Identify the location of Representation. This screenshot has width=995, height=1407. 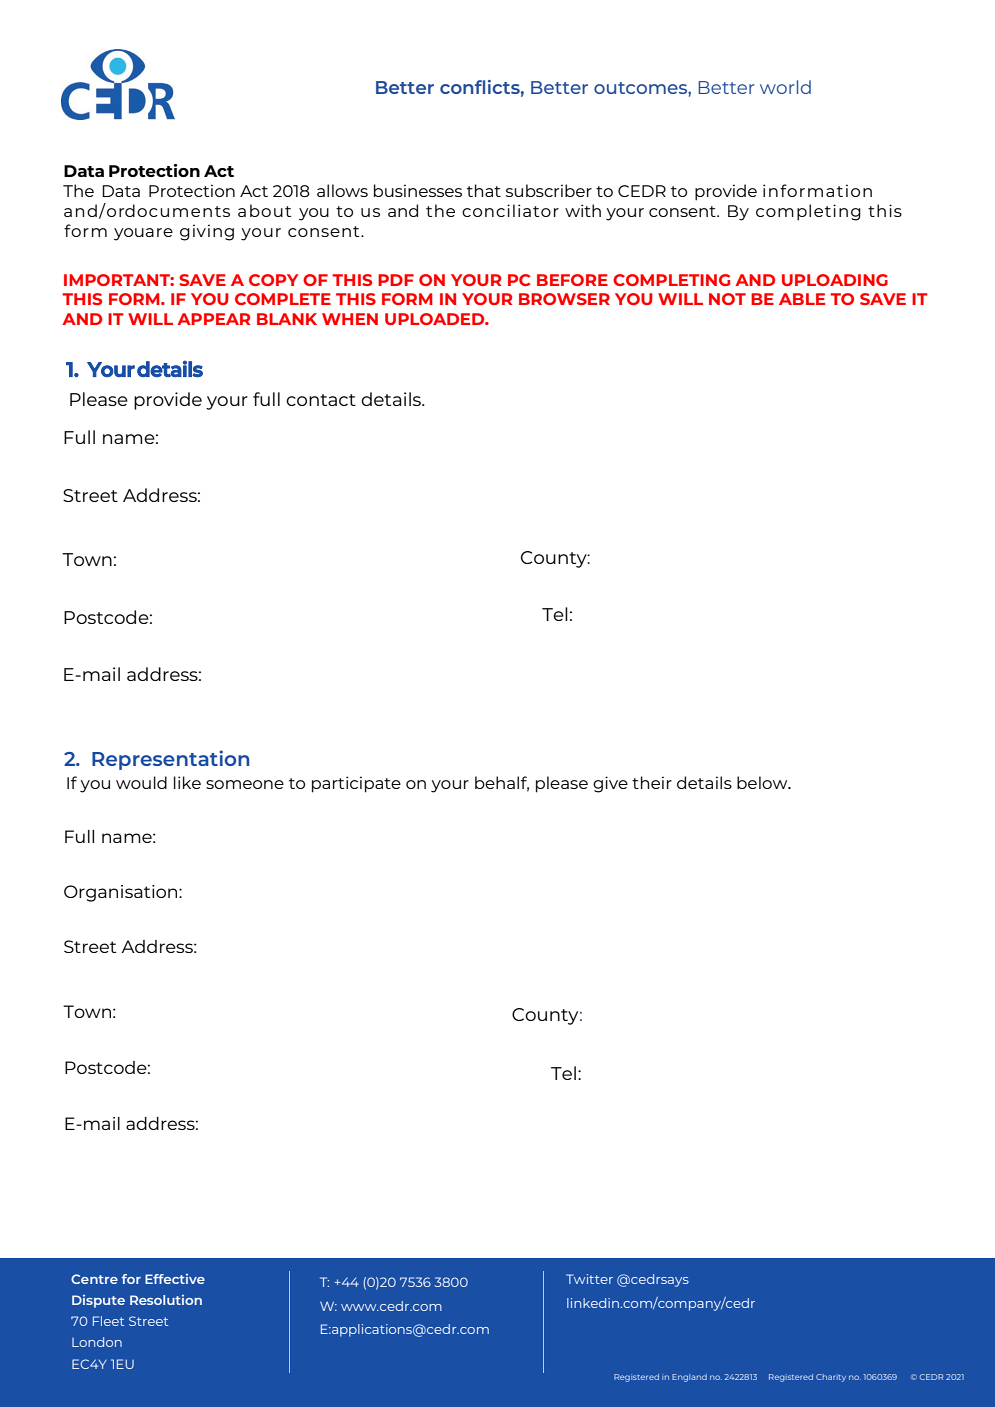
(170, 760).
